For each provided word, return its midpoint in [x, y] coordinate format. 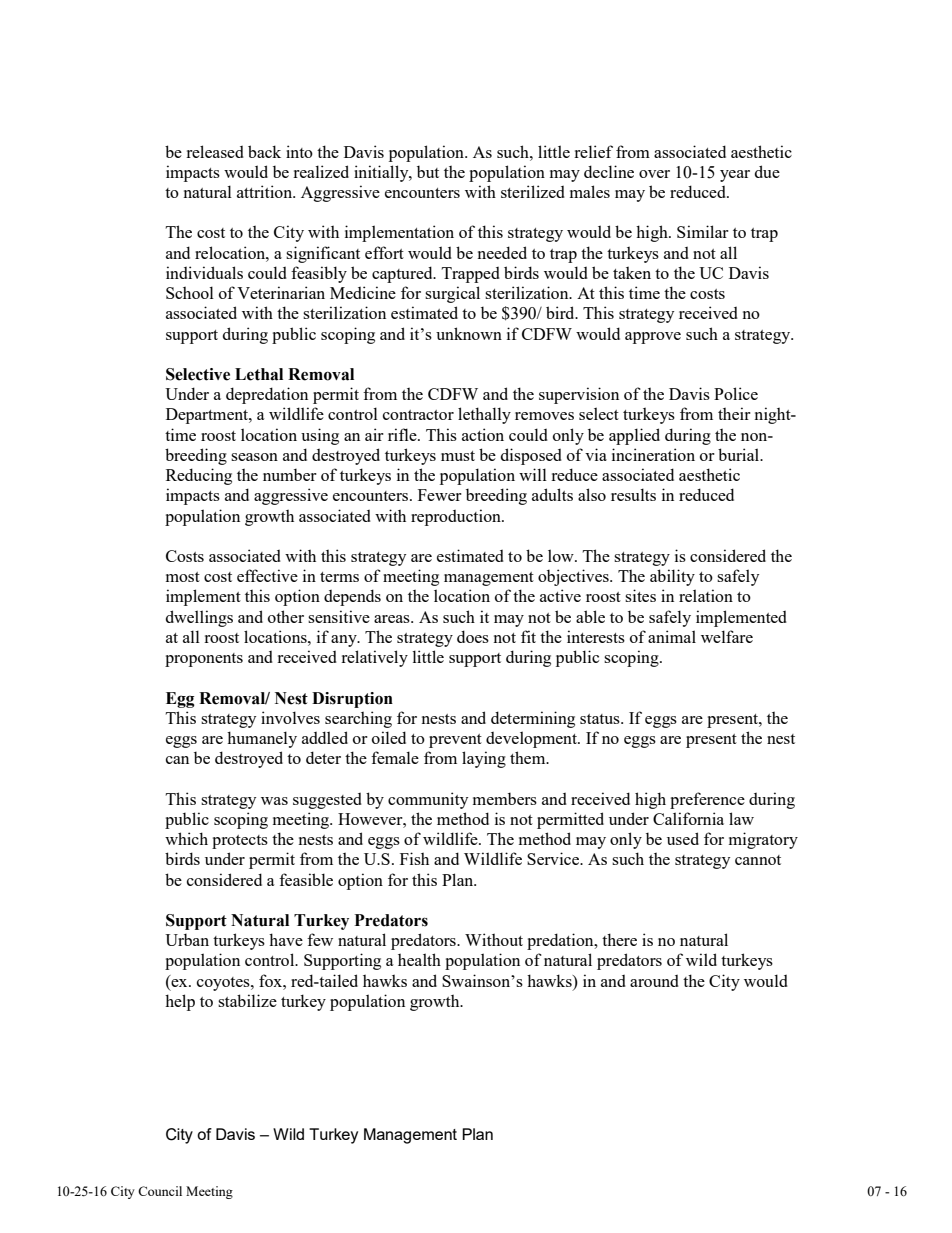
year [735, 176]
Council [160, 1191]
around [654, 981]
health [419, 959]
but [428, 171]
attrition [266, 191]
